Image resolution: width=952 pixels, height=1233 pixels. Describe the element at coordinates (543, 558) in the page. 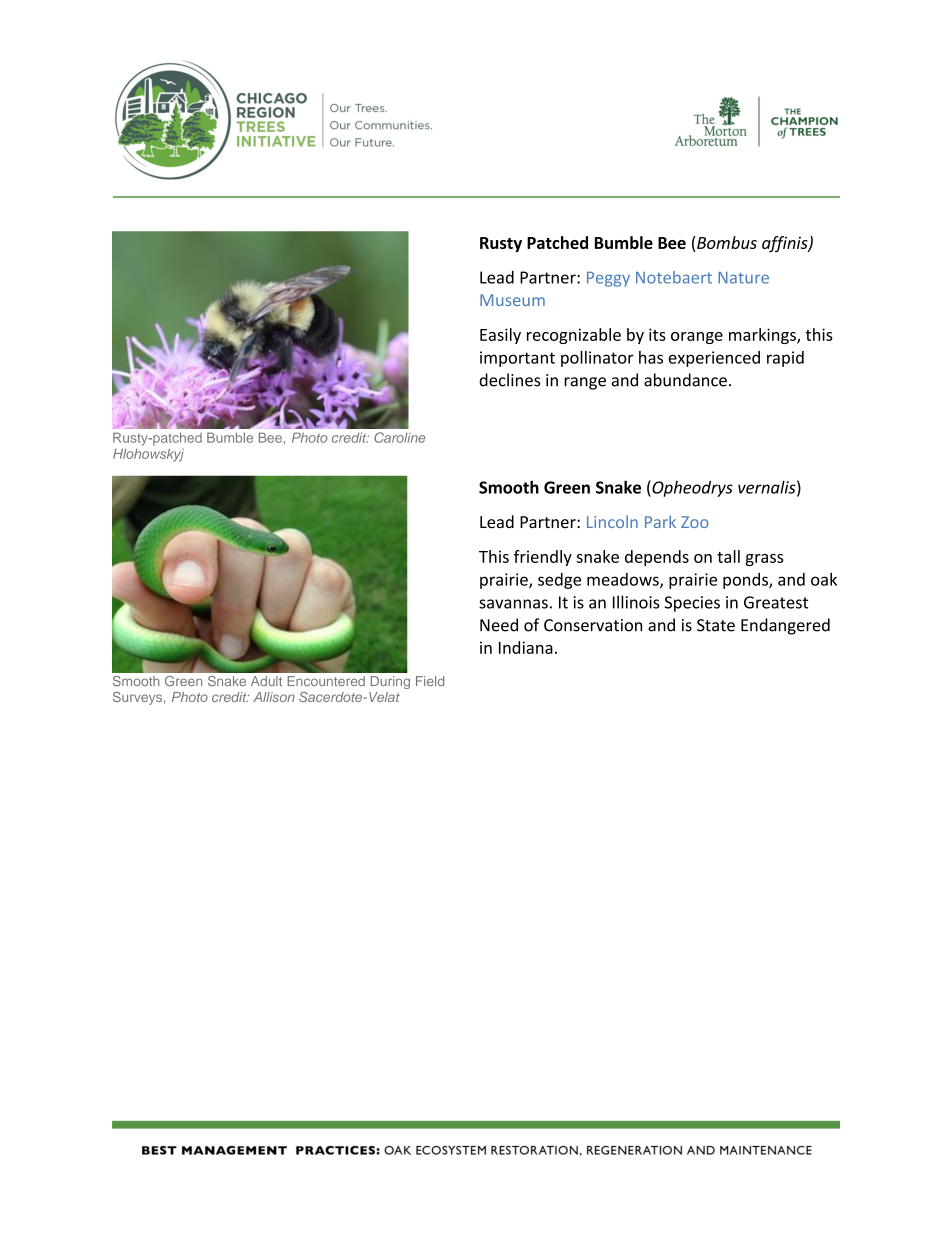

I see `friendly` at that location.
